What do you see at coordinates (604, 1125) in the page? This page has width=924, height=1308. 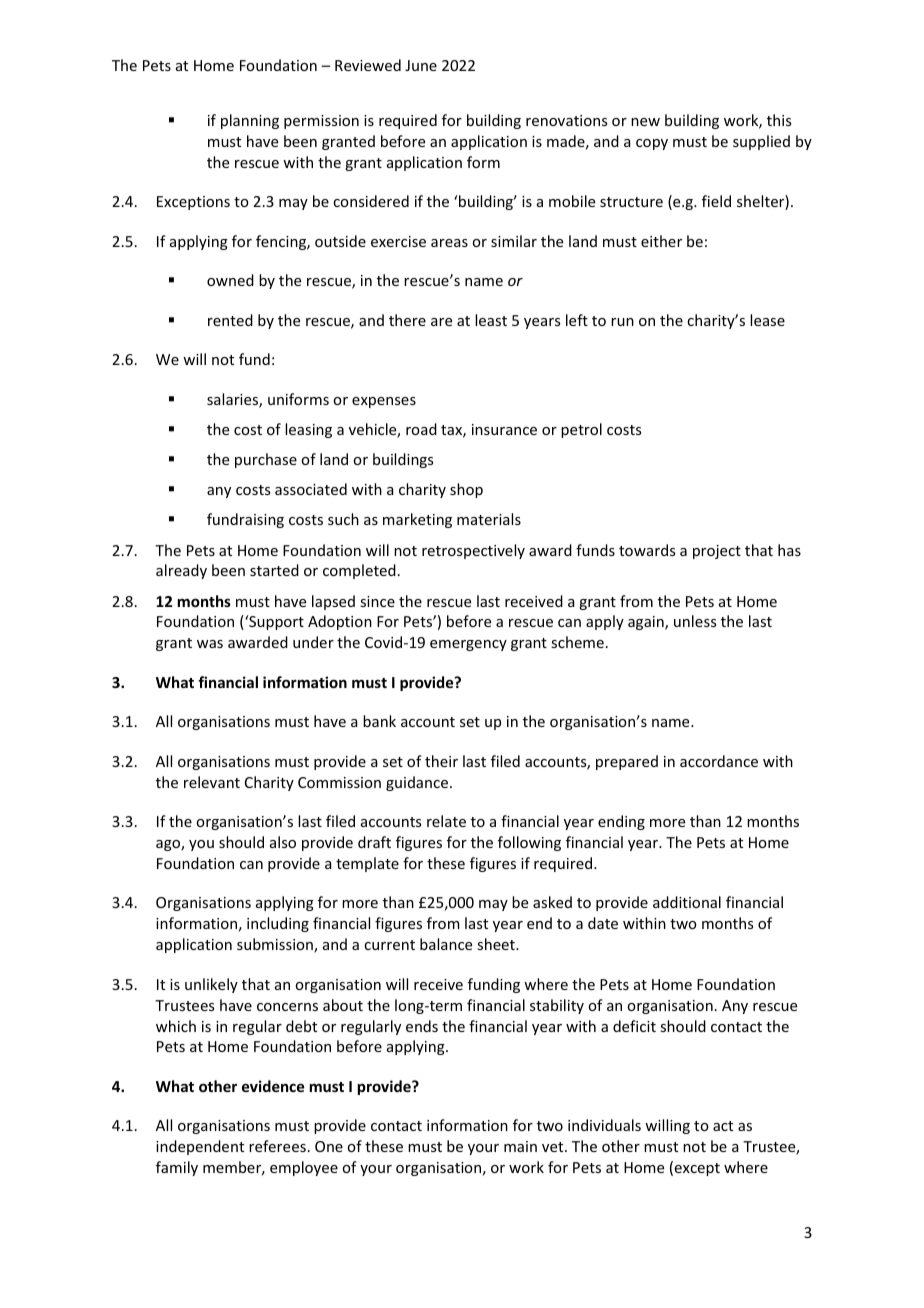 I see `individuals` at bounding box center [604, 1125].
